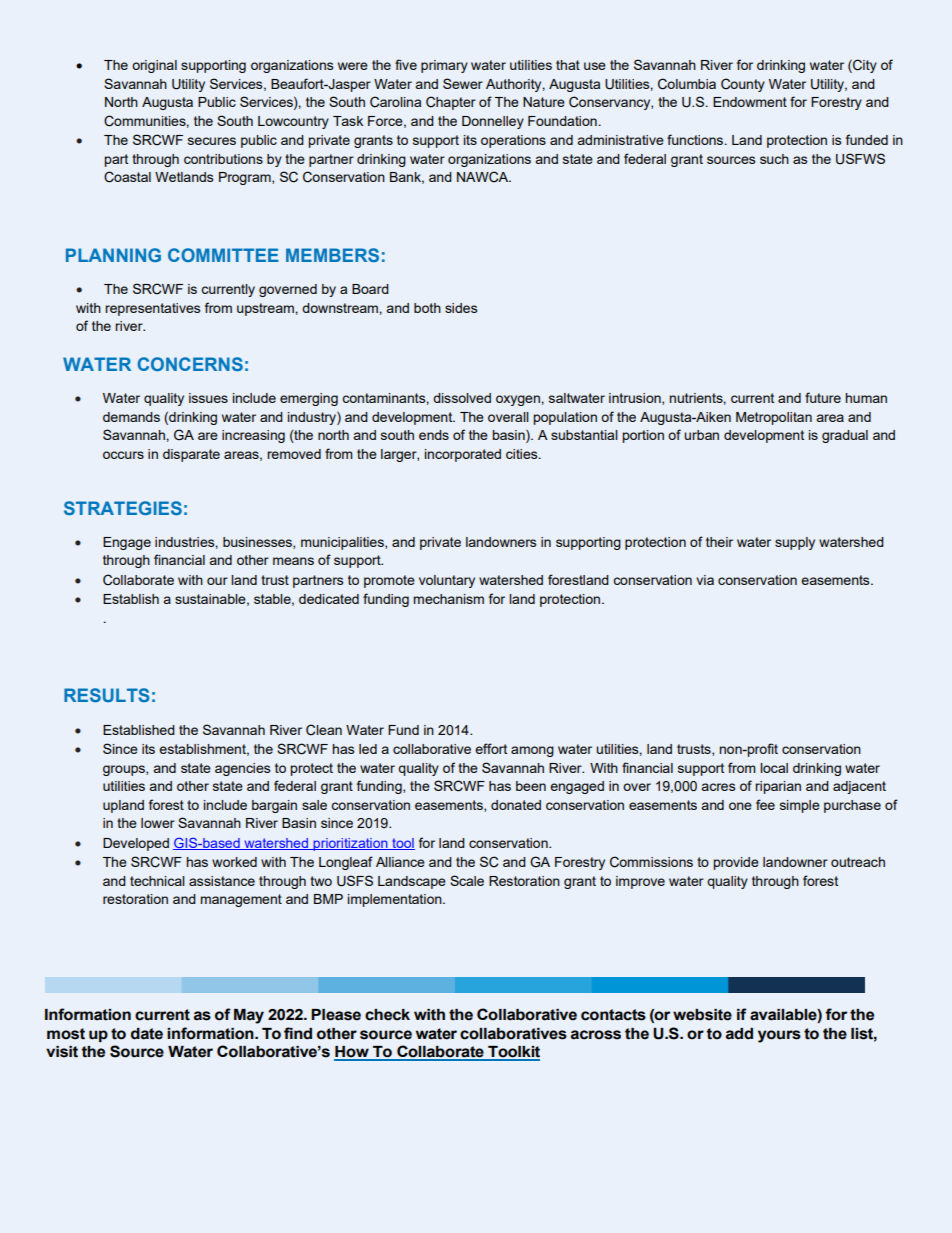 The height and width of the image is (1233, 952). What do you see at coordinates (154, 66) in the image?
I see `original` at bounding box center [154, 66].
